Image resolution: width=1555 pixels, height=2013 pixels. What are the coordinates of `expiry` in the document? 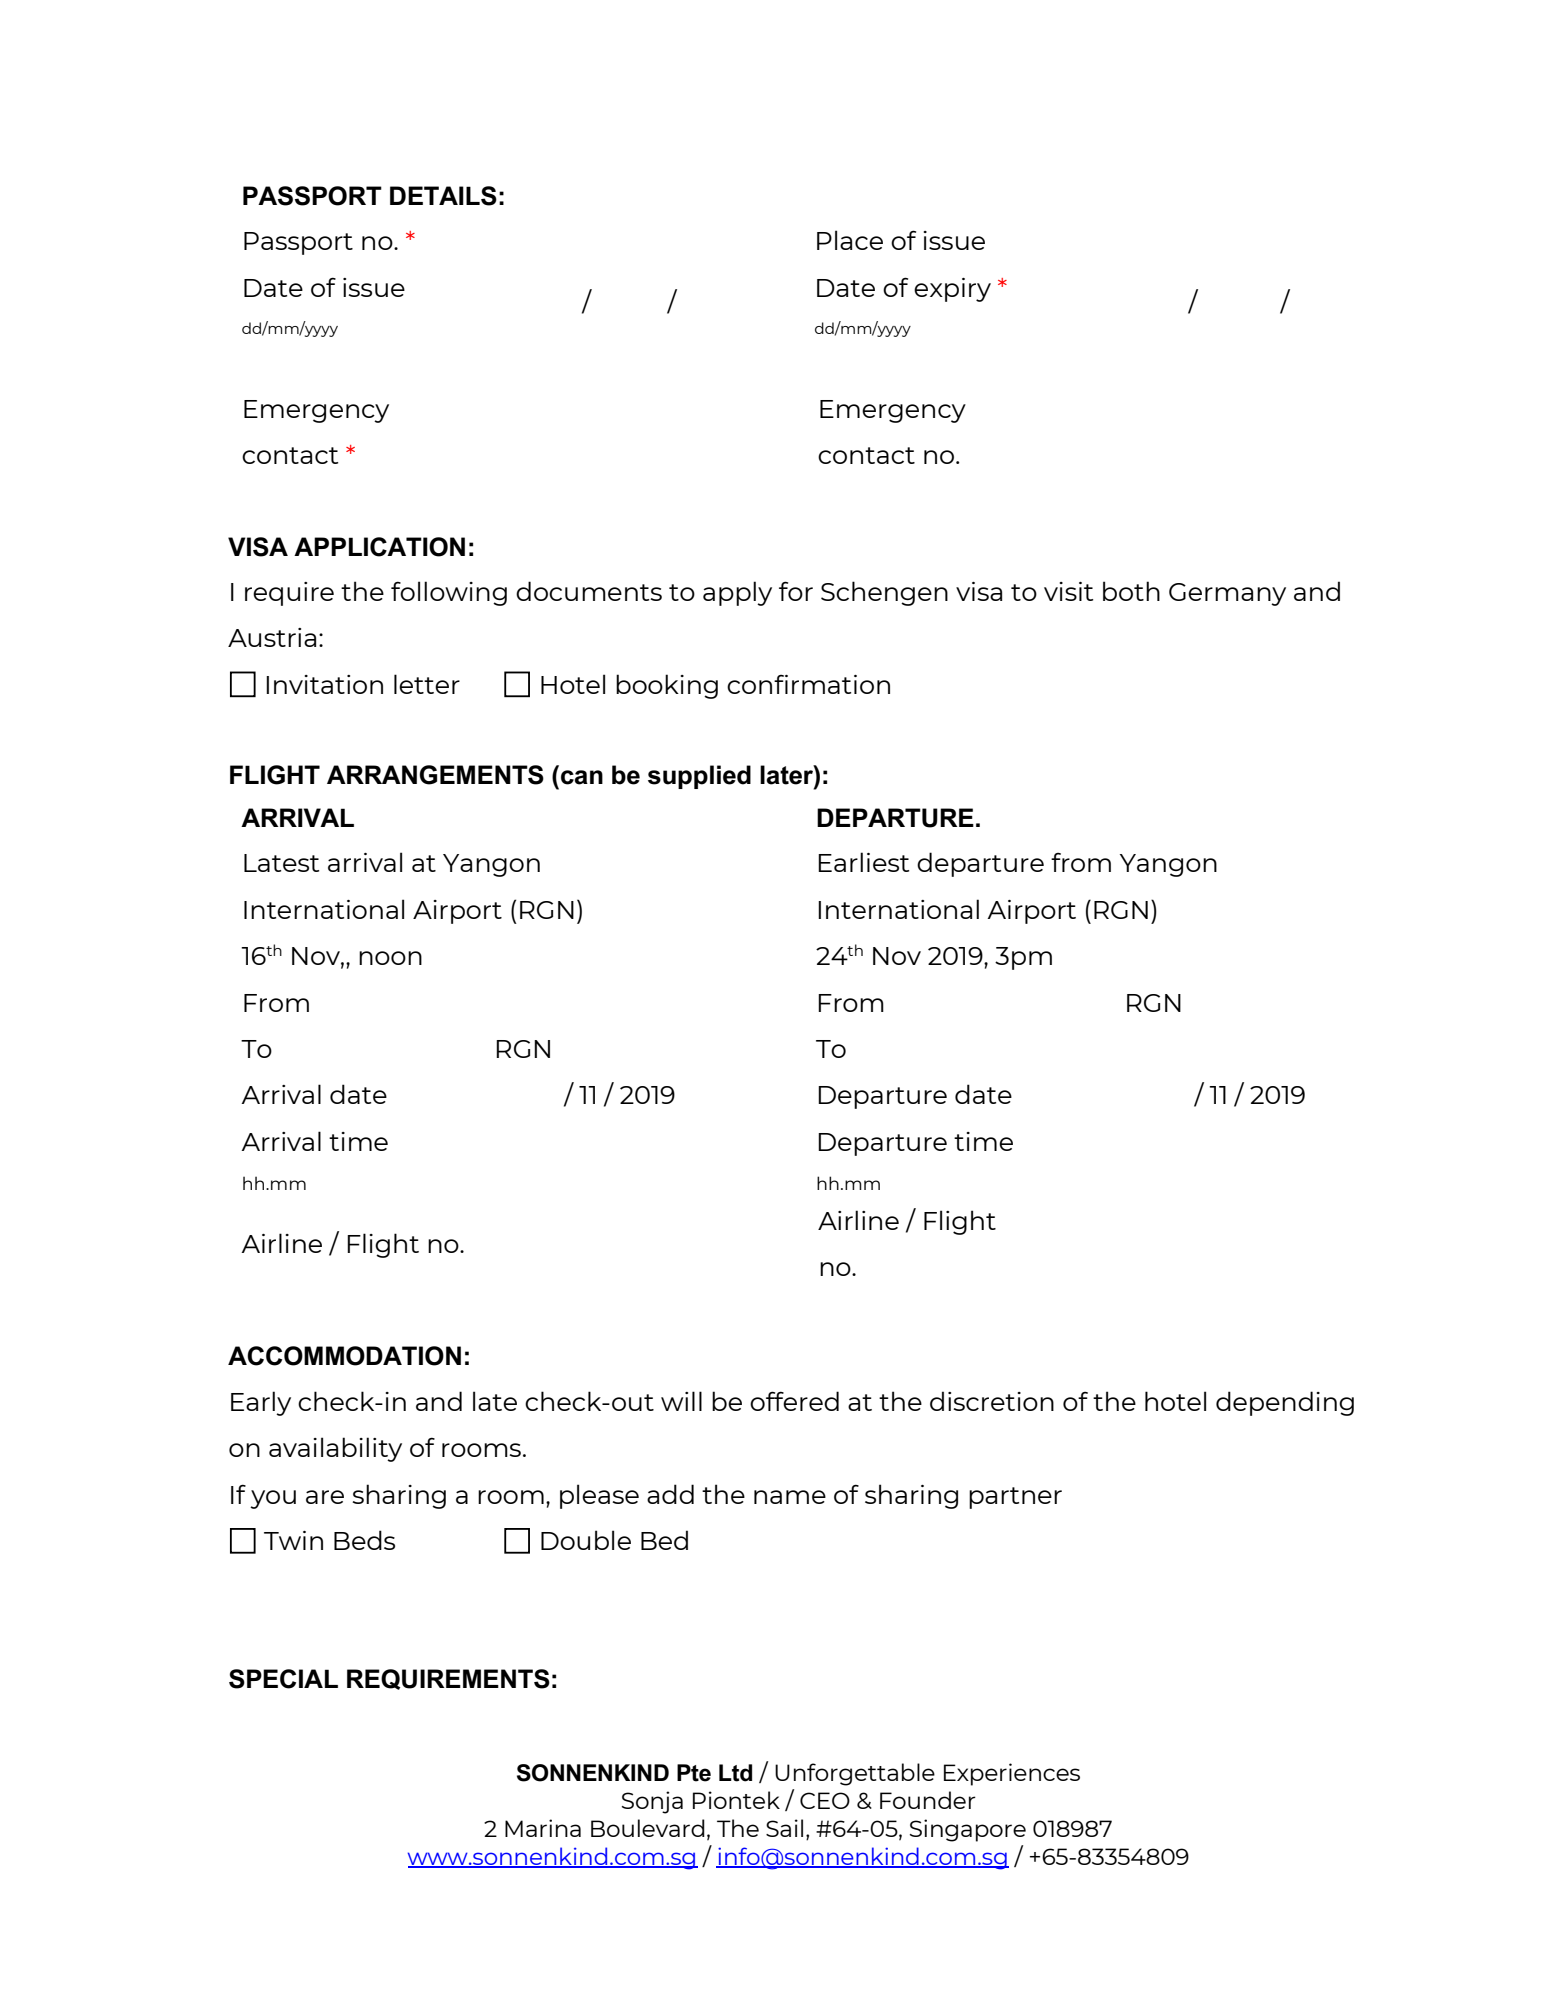 It's located at (952, 290).
